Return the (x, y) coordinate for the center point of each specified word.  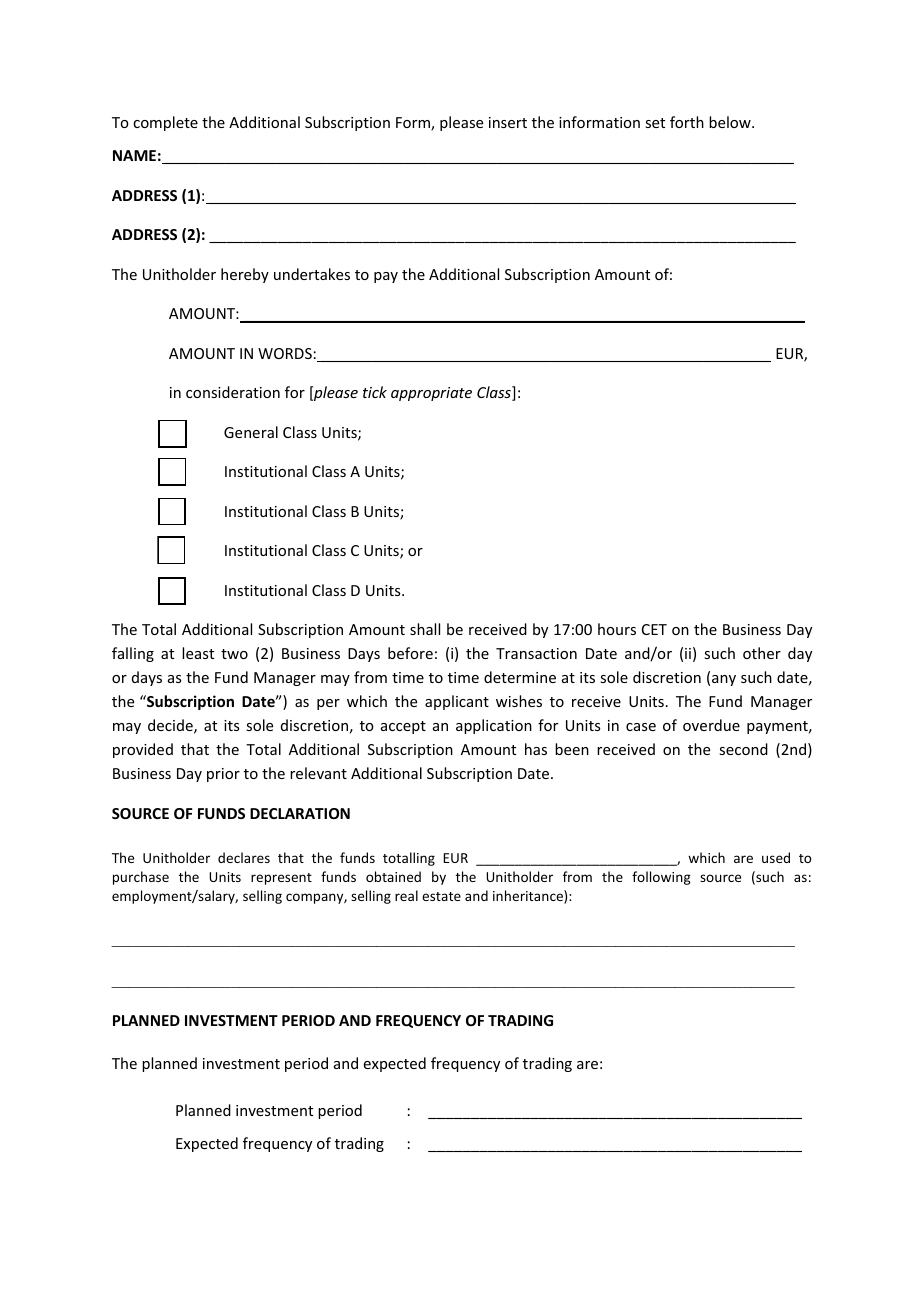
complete (165, 123)
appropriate (431, 394)
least (198, 653)
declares (244, 857)
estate (441, 896)
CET (654, 629)
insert (508, 122)
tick (375, 392)
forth (687, 122)
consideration (233, 392)
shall (425, 629)
